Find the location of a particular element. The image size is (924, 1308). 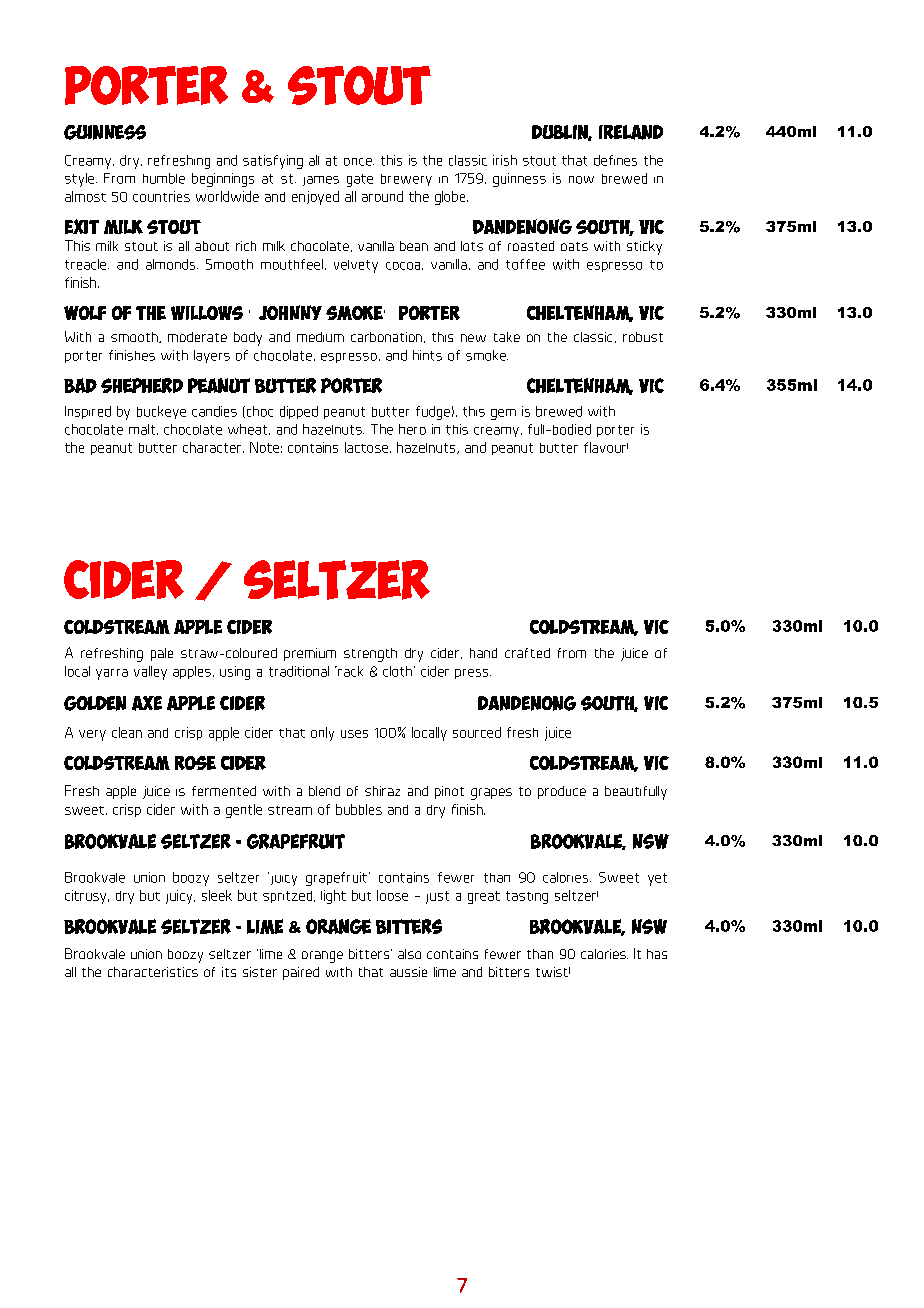

humble is located at coordinates (164, 178).
